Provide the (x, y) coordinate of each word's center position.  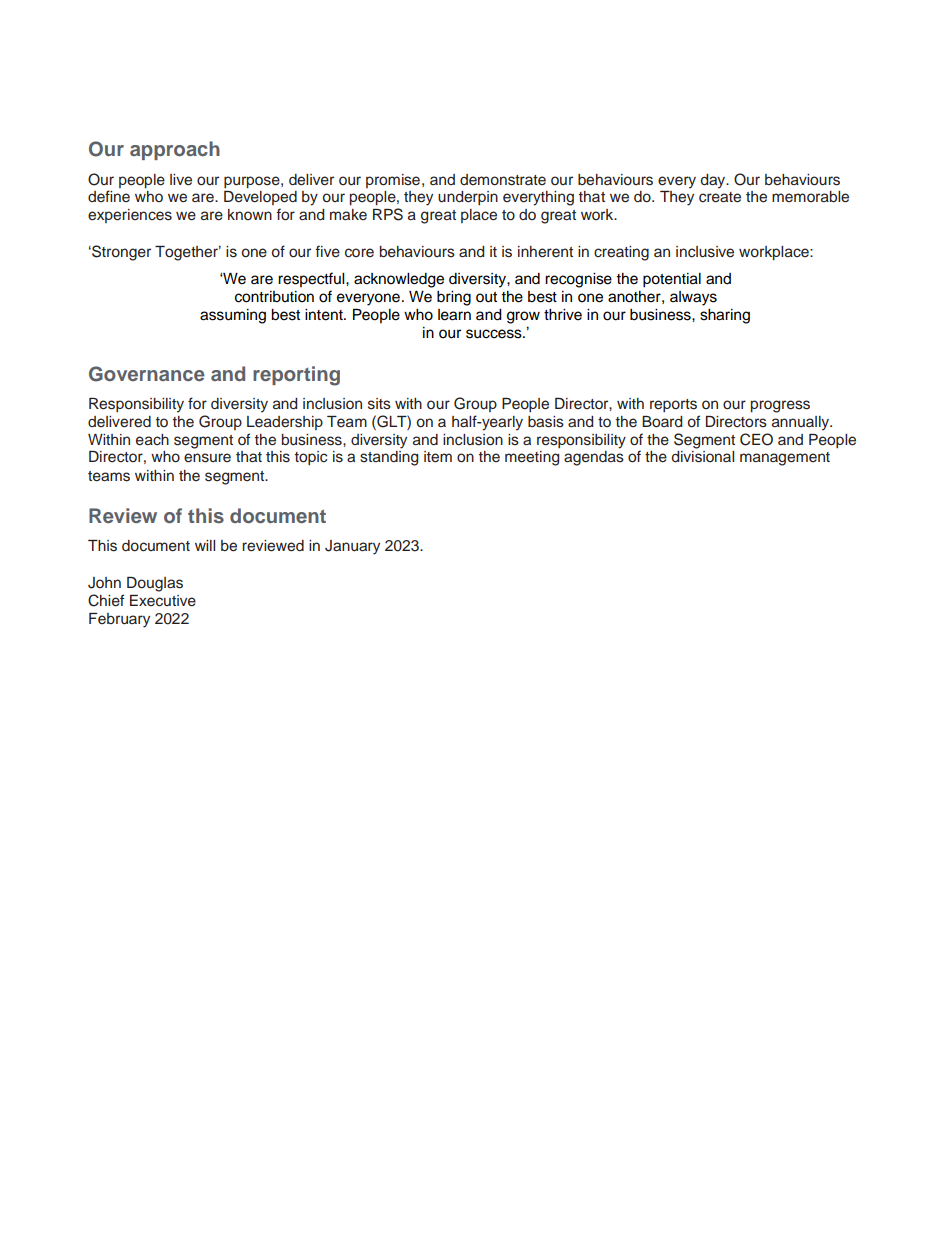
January (352, 547)
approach (175, 150)
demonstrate (503, 180)
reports (673, 405)
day (714, 181)
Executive (163, 601)
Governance (147, 374)
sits (379, 404)
